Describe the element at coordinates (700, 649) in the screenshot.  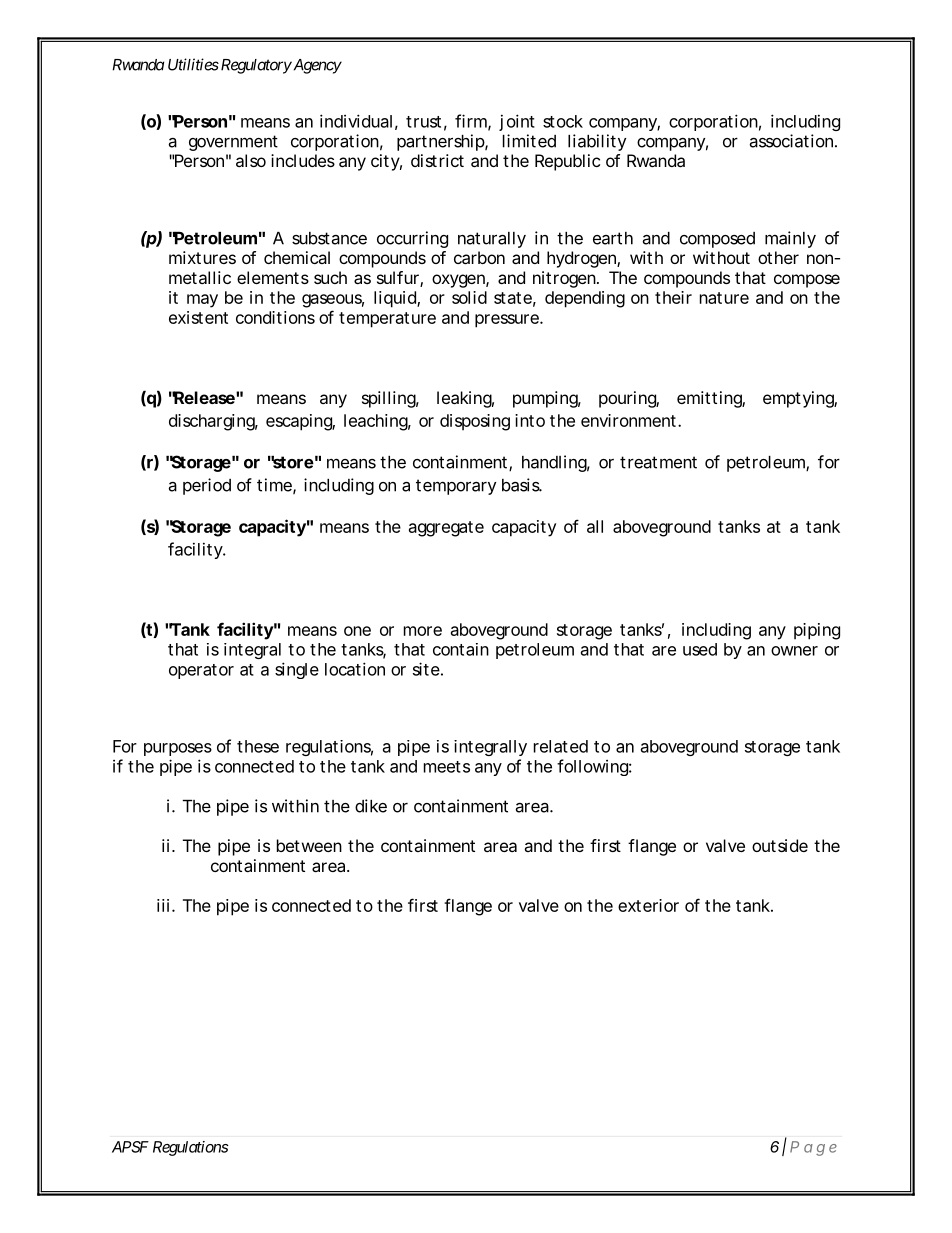
I see `used` at that location.
